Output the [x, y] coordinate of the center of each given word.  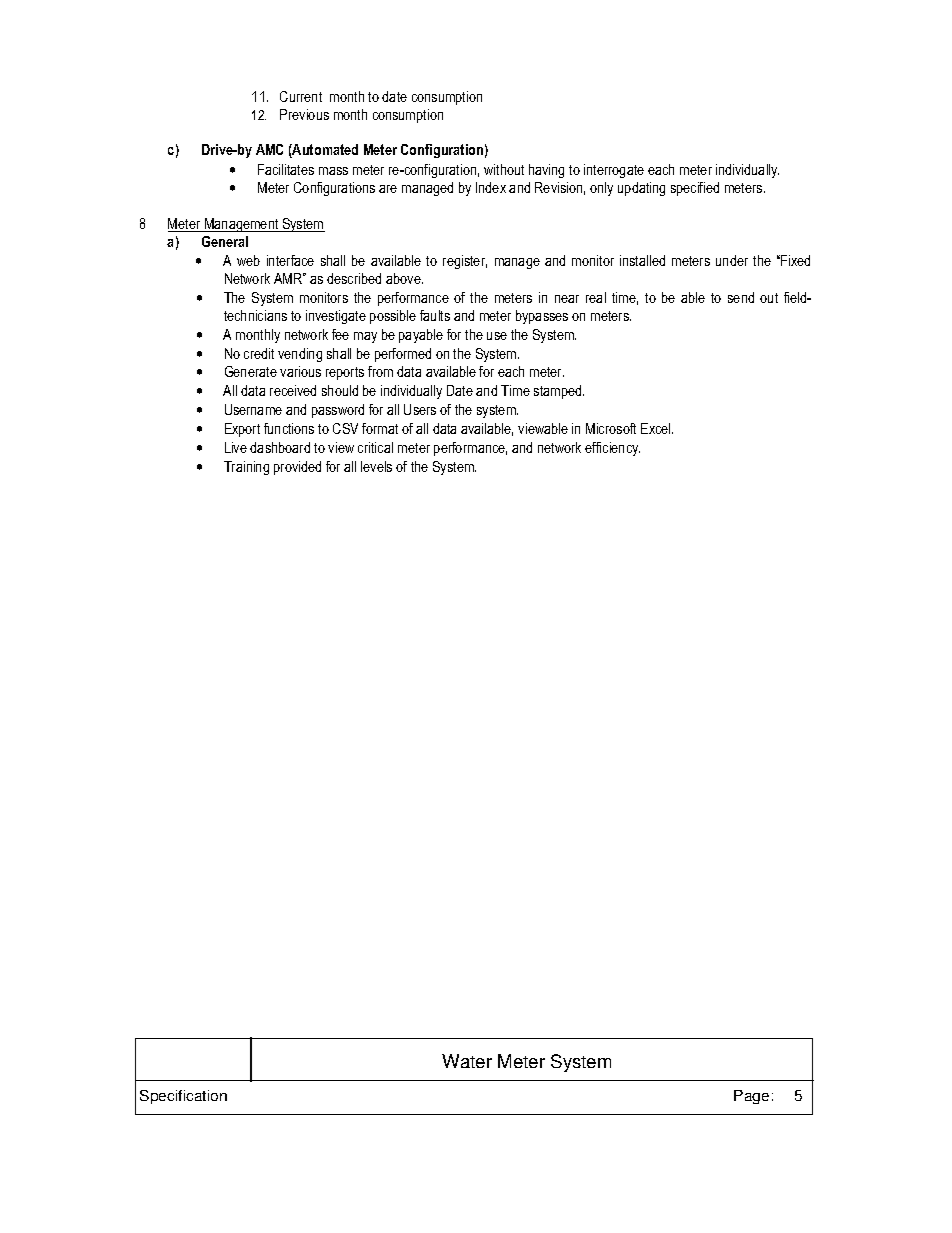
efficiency [612, 449]
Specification [183, 1097]
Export [242, 430]
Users [420, 409]
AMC [269, 149]
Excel [657, 428]
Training [246, 468]
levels [376, 466]
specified [695, 189]
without [504, 169]
